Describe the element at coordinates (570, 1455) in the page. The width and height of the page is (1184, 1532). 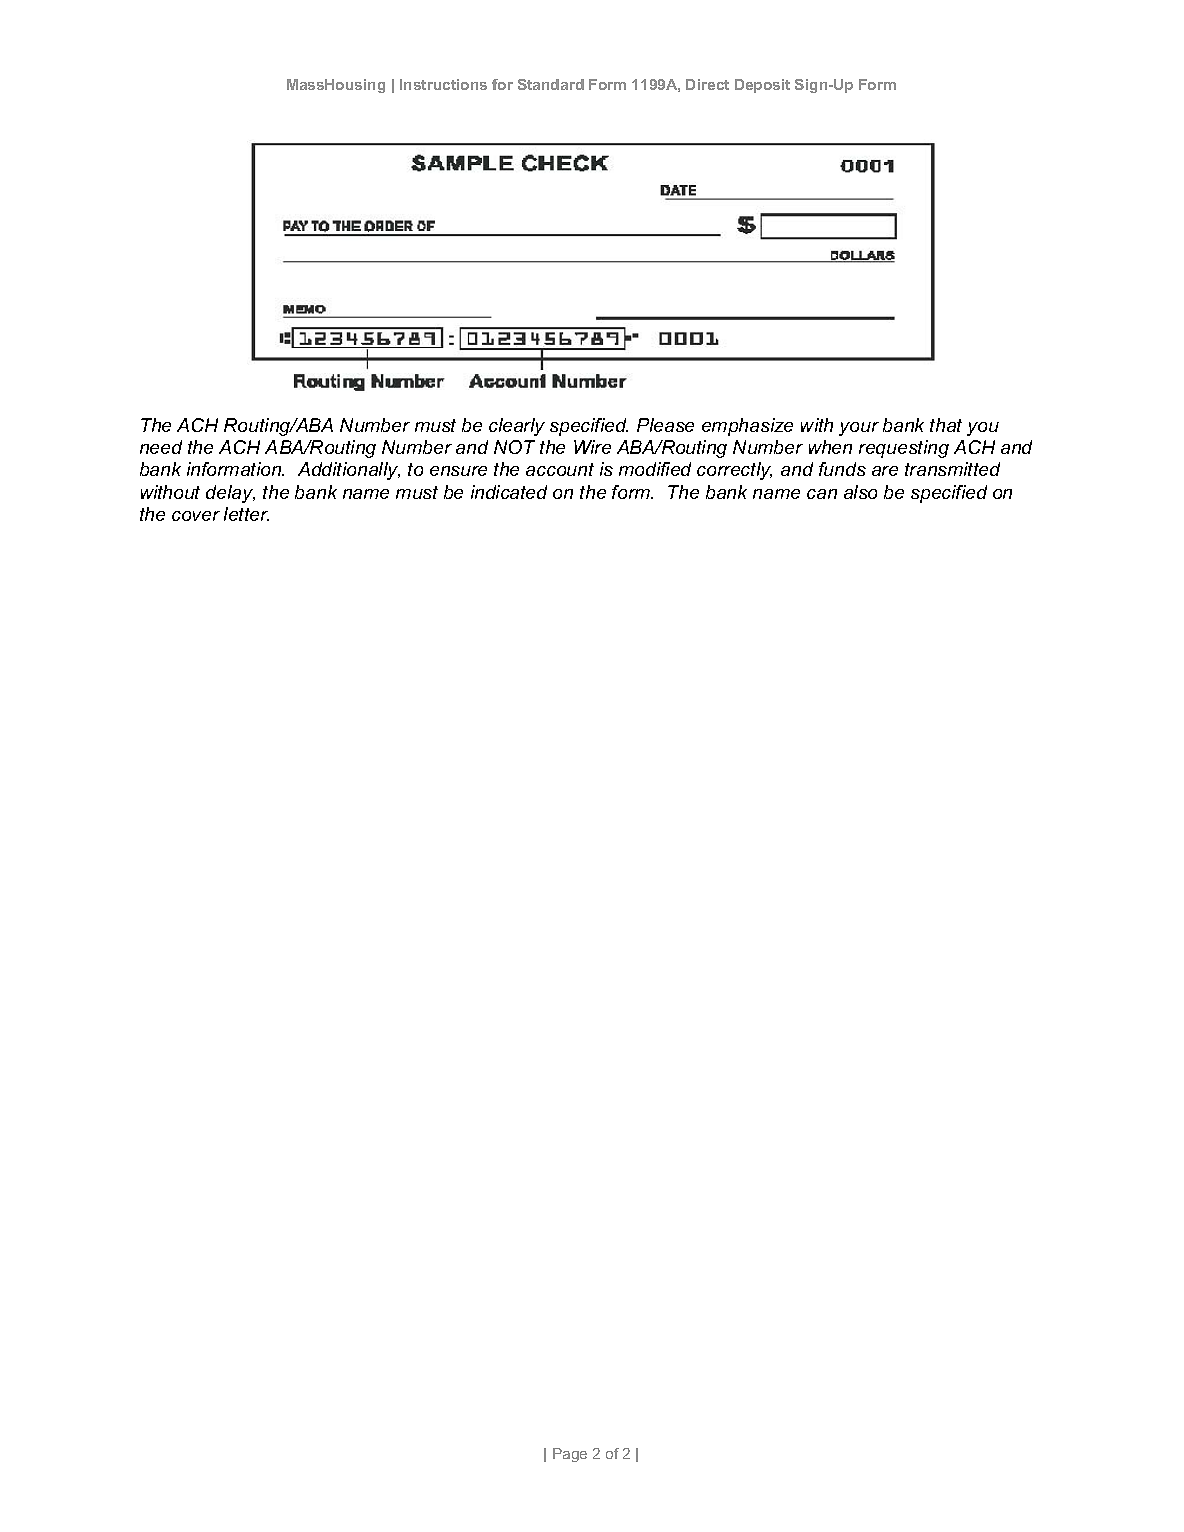
I see `Page` at that location.
